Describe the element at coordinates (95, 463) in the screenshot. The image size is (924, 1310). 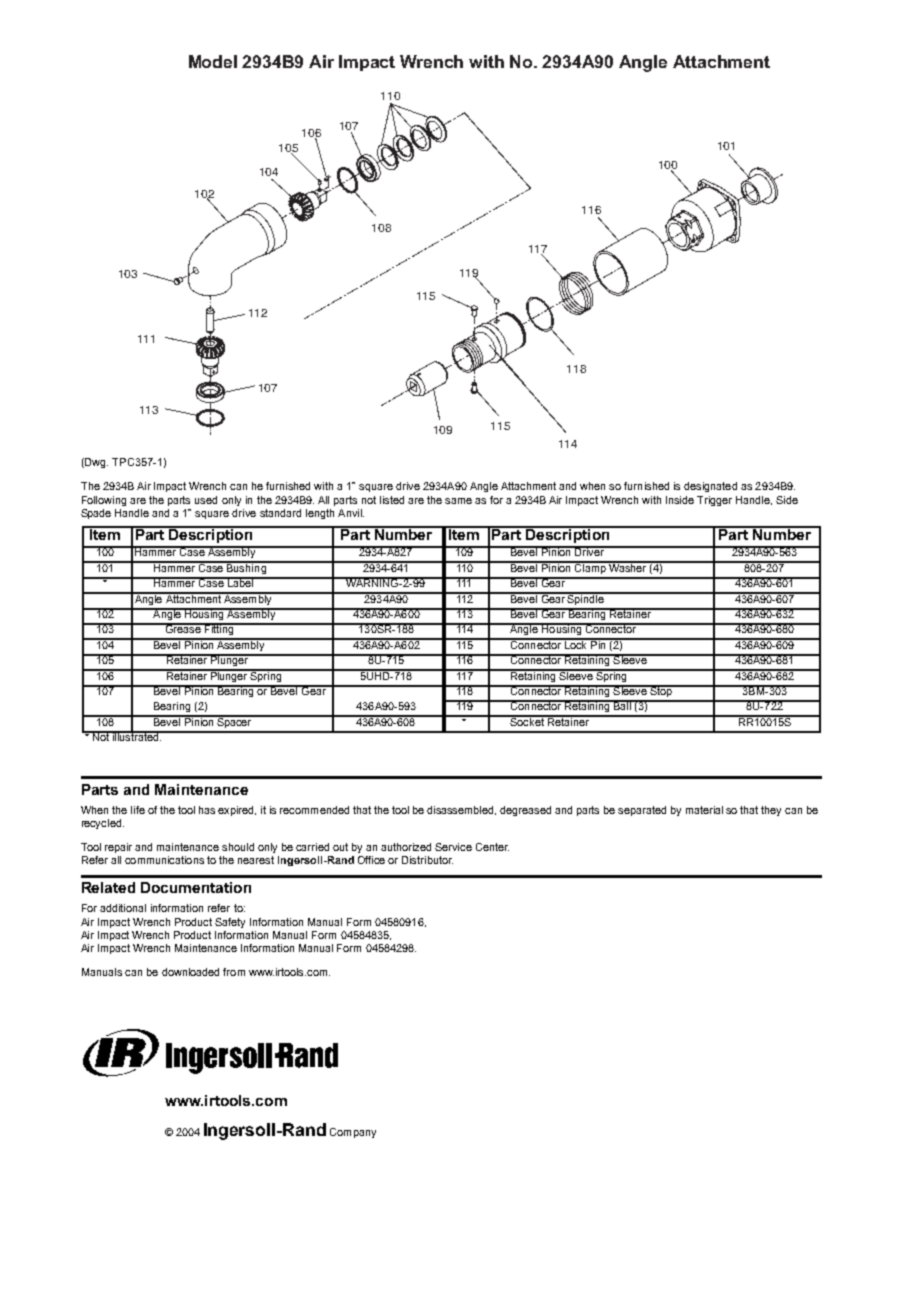
I see `Dwg` at that location.
